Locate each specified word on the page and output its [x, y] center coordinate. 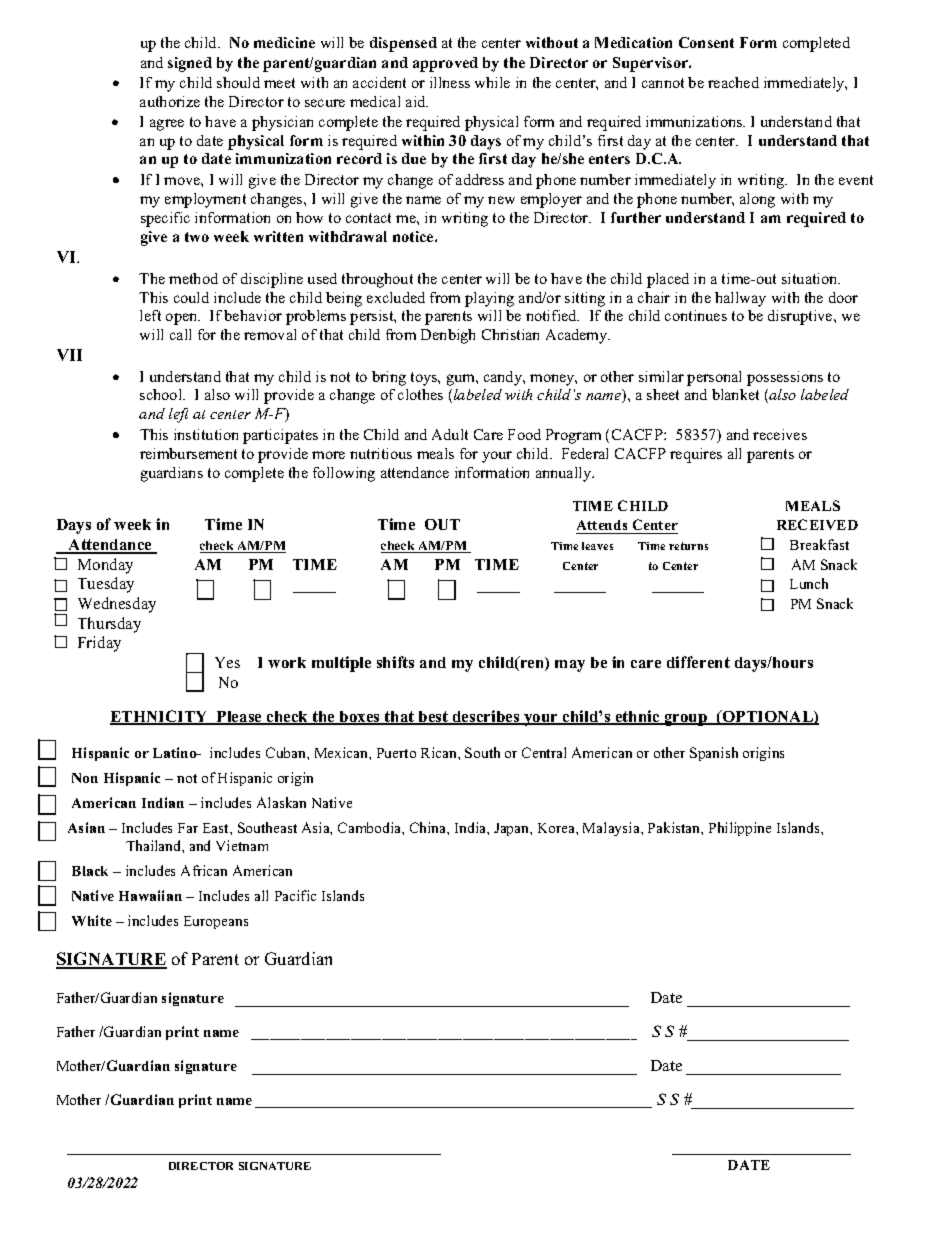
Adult [450, 434]
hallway [740, 299]
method [193, 278]
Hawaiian [150, 895]
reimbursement [188, 453]
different [698, 662]
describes [486, 717]
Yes [227, 662]
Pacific [295, 895]
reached [733, 82]
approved [445, 64]
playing [489, 299]
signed [190, 64]
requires [696, 455]
